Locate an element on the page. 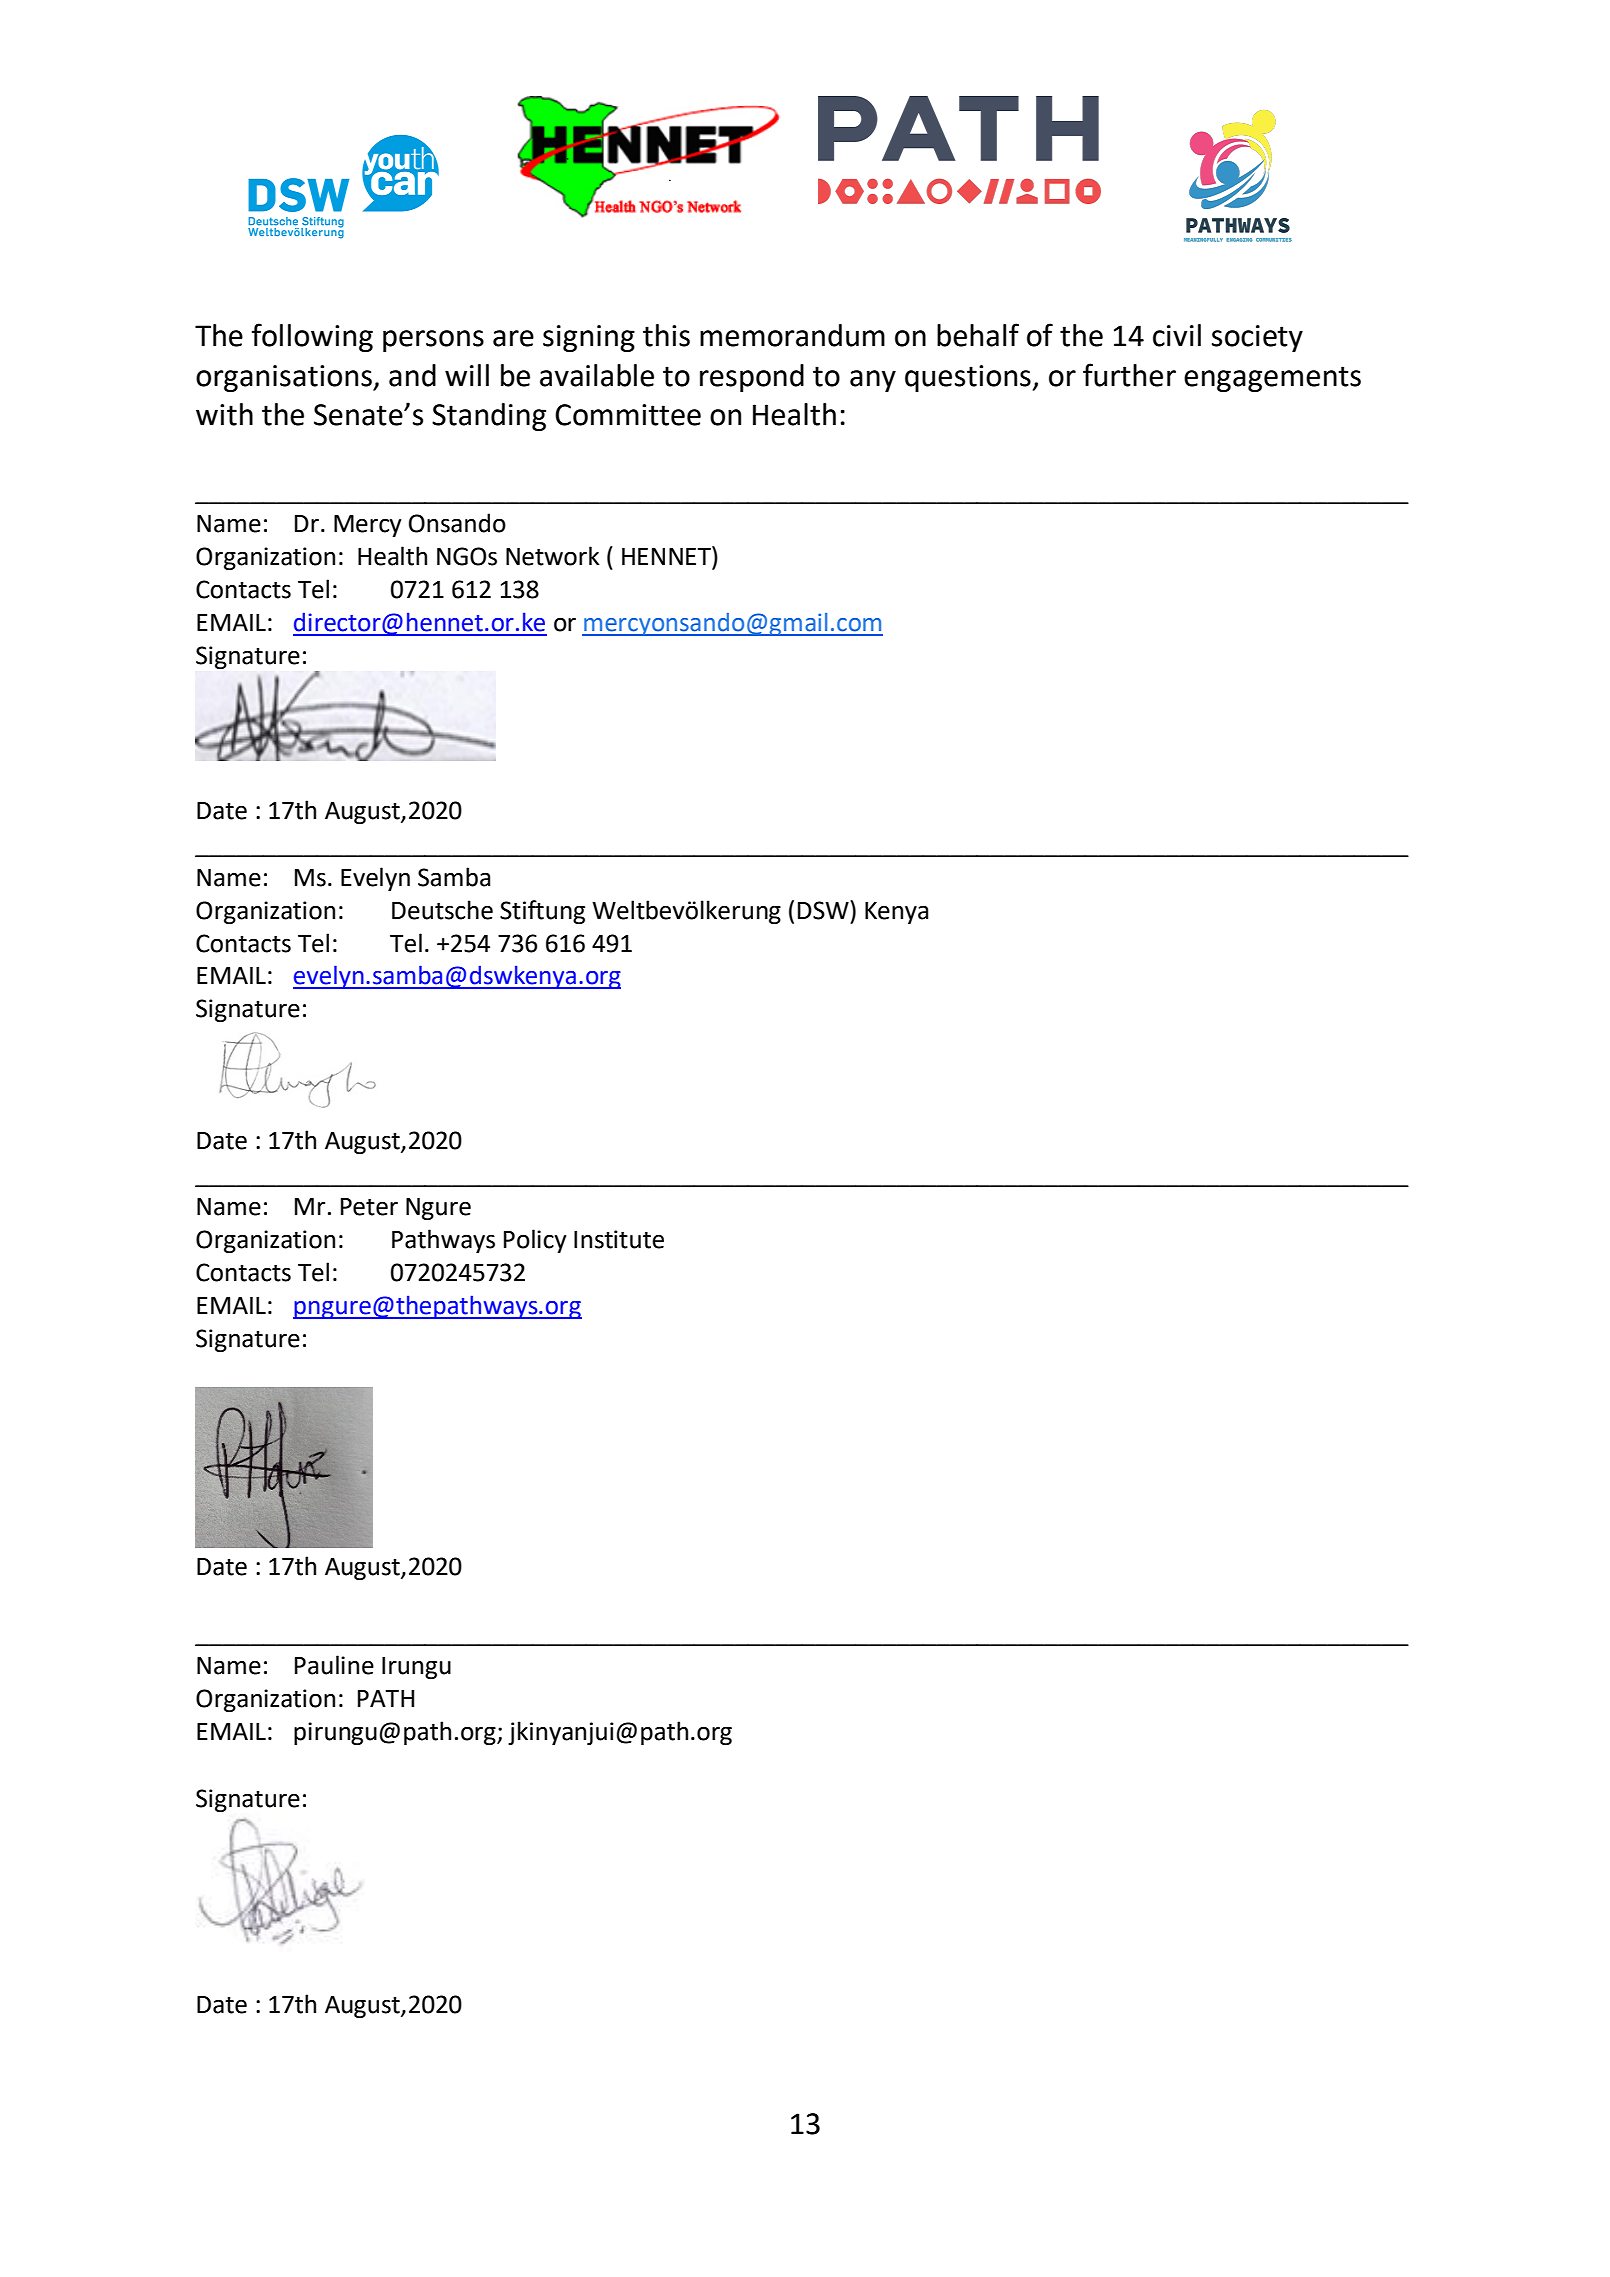  engagements is located at coordinates (1272, 379).
